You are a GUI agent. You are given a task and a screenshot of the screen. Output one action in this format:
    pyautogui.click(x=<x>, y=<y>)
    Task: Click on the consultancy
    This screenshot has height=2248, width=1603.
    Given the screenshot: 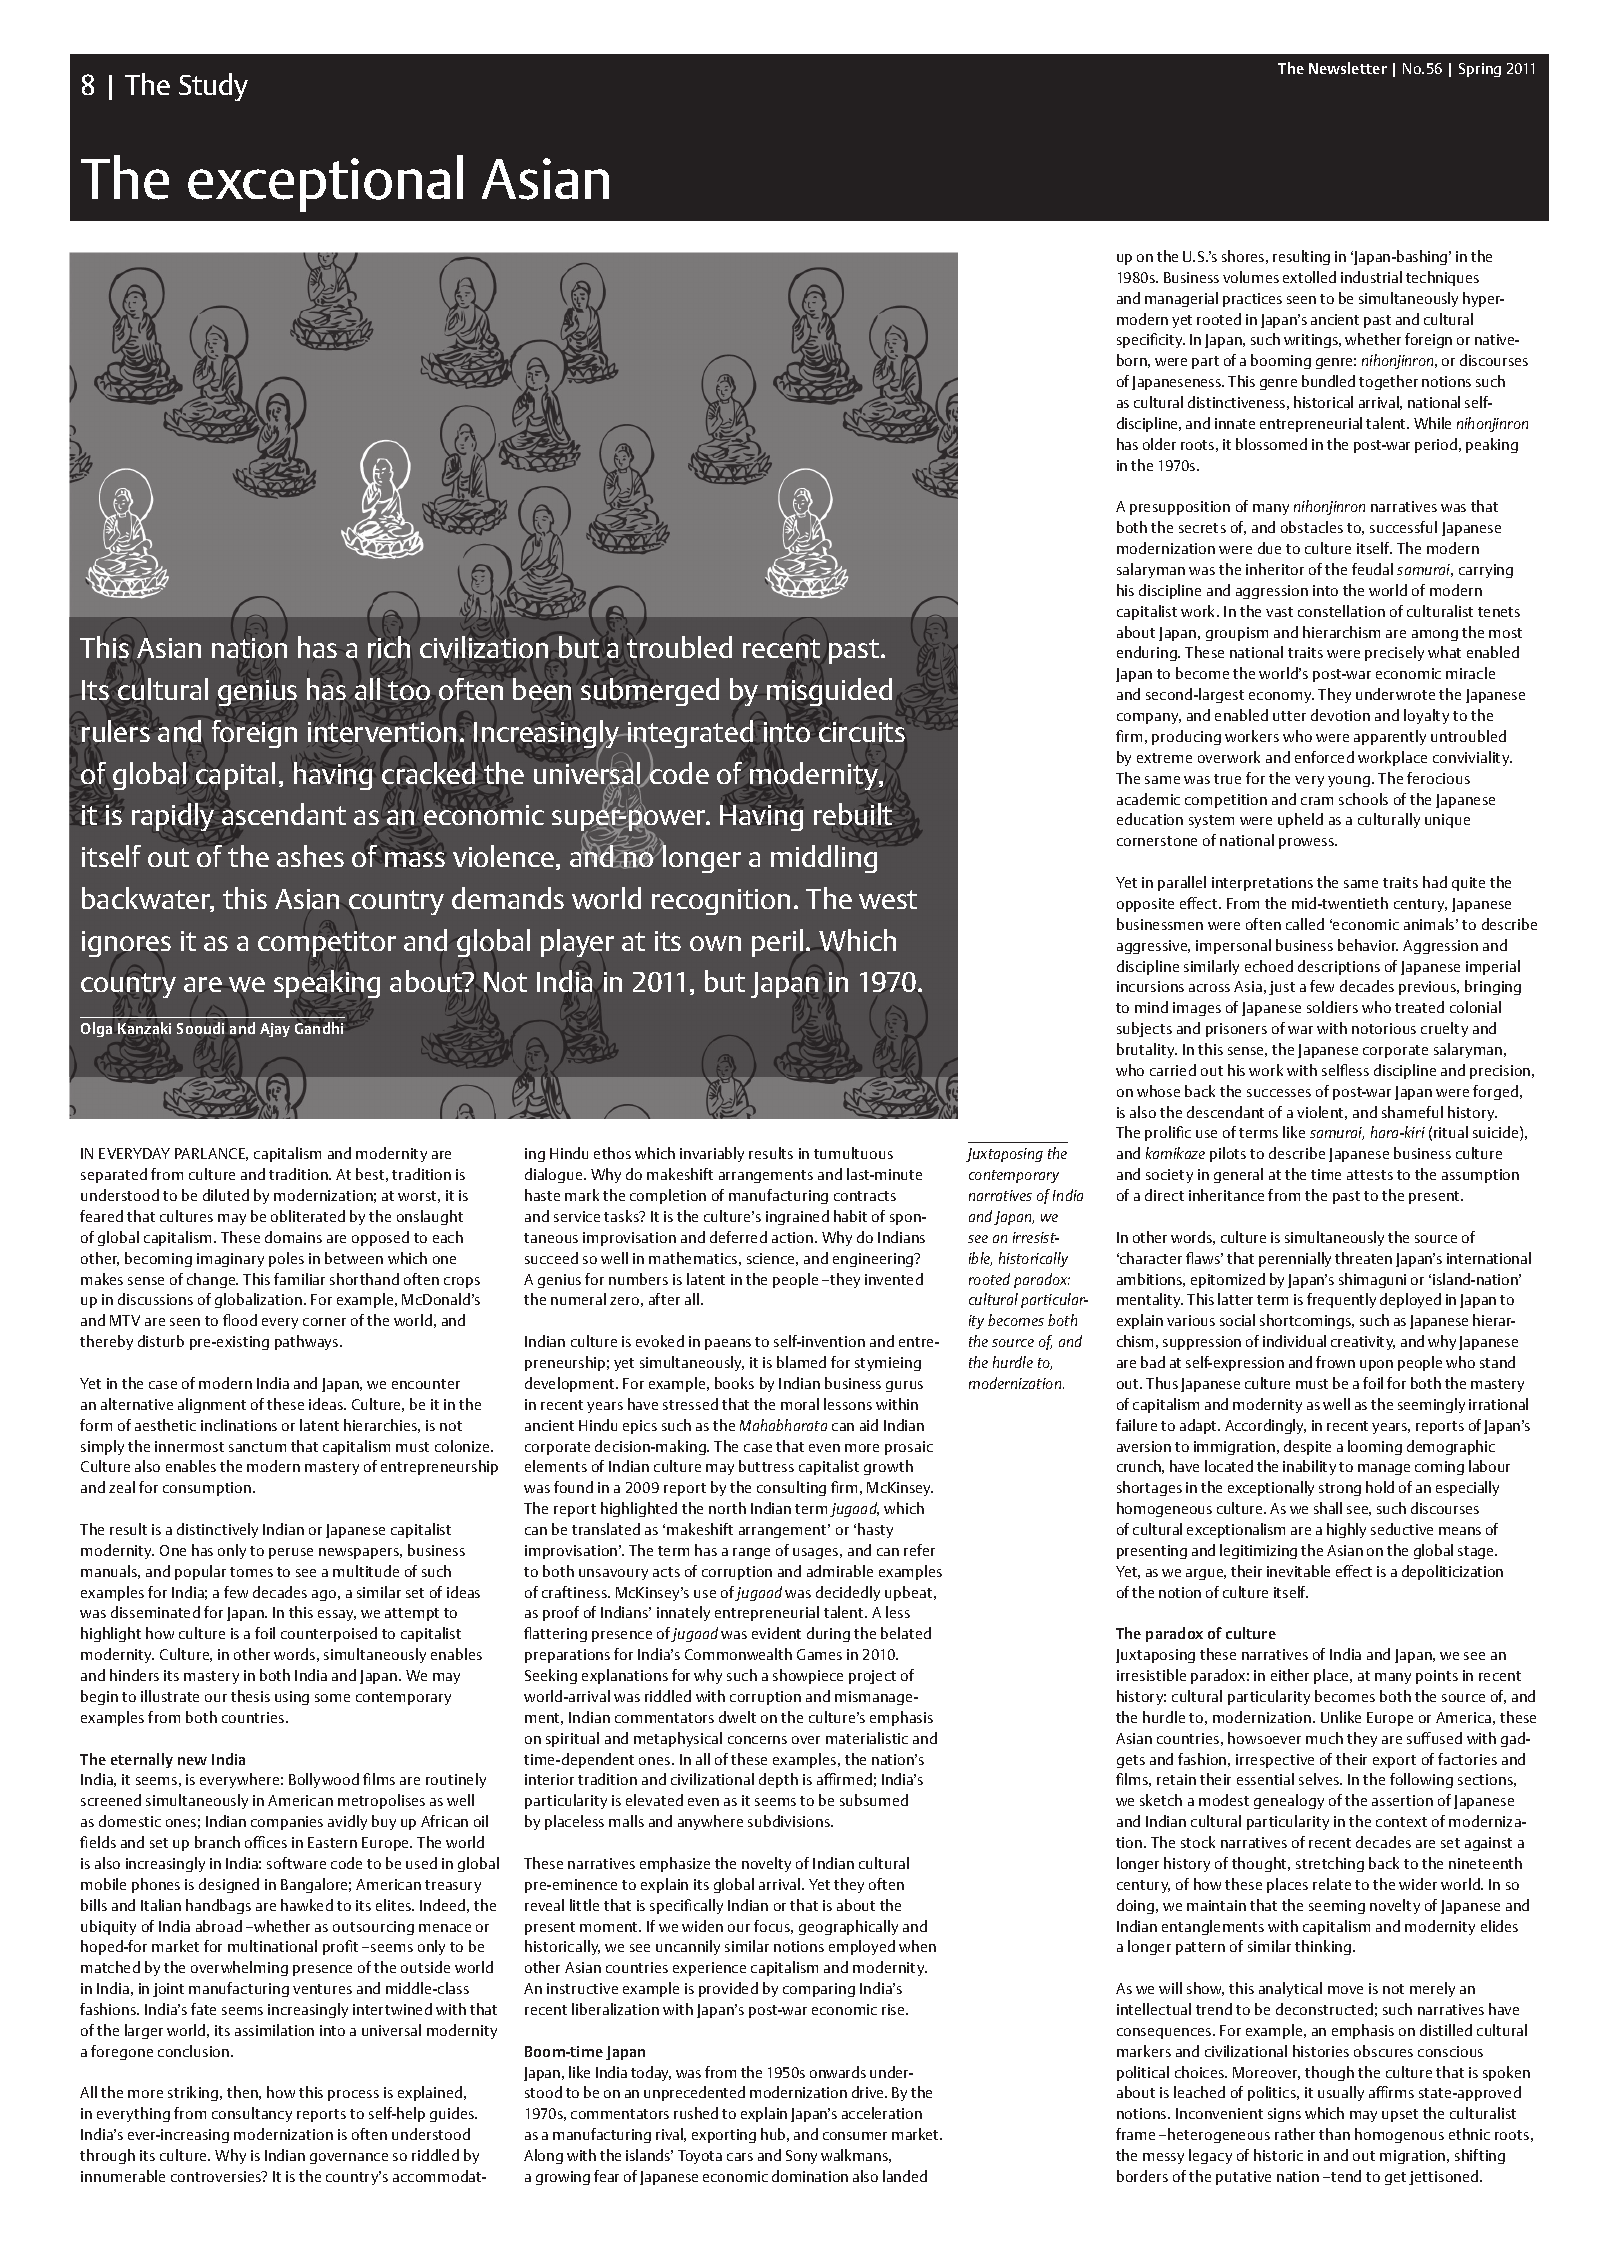 What is the action you would take?
    pyautogui.click(x=252, y=2114)
